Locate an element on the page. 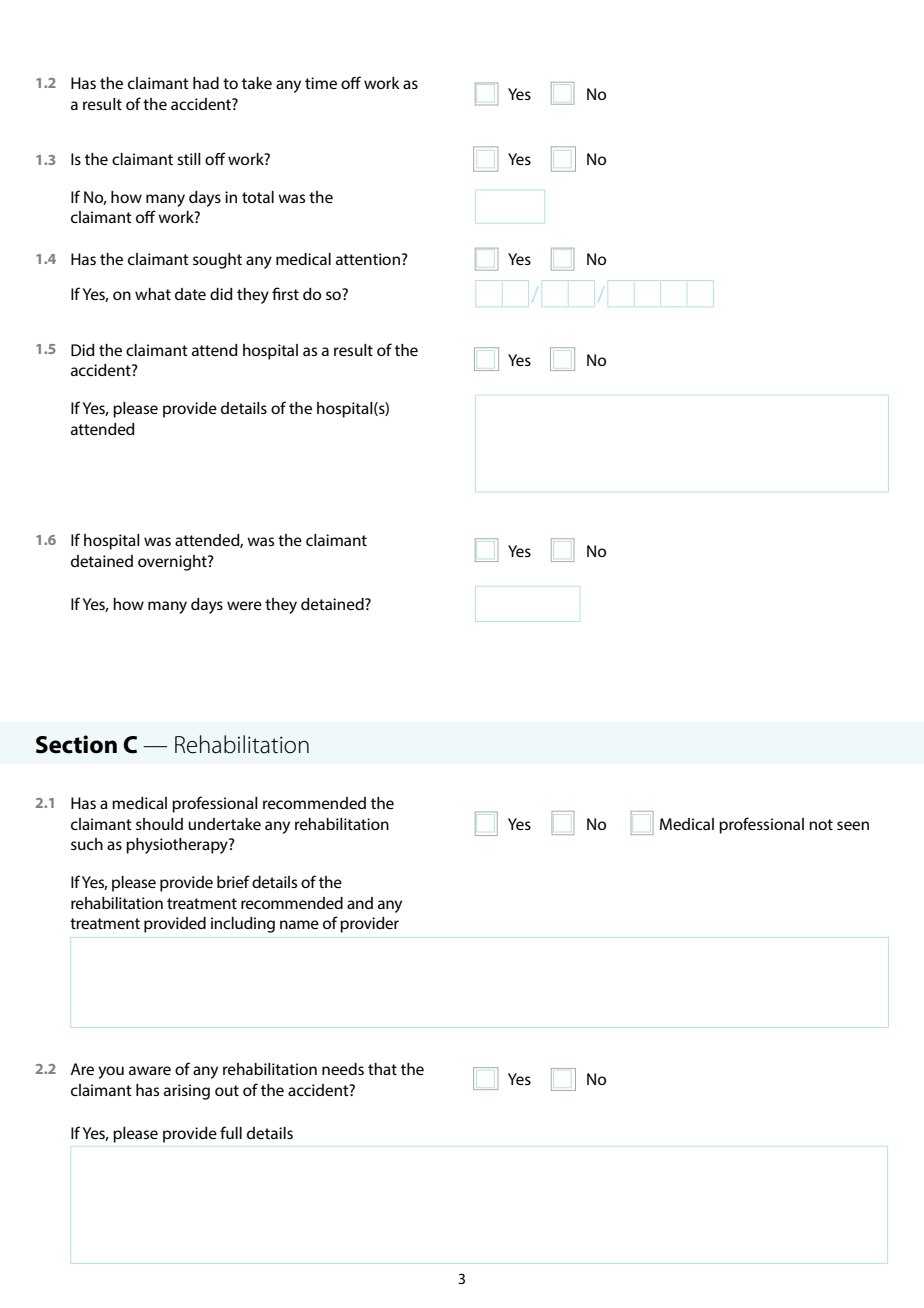  had is located at coordinates (206, 83).
